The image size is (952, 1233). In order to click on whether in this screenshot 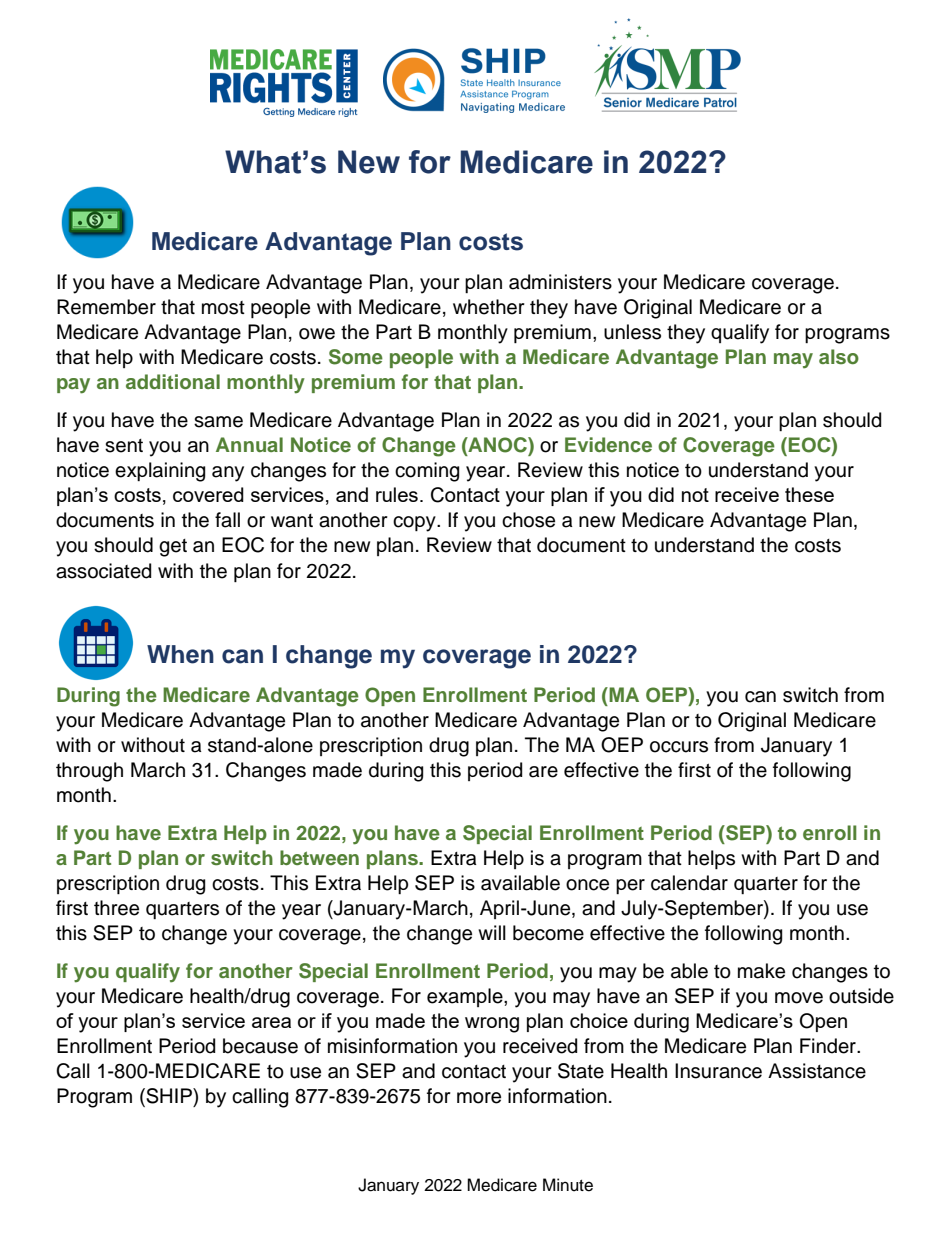, I will do `click(489, 307)`.
